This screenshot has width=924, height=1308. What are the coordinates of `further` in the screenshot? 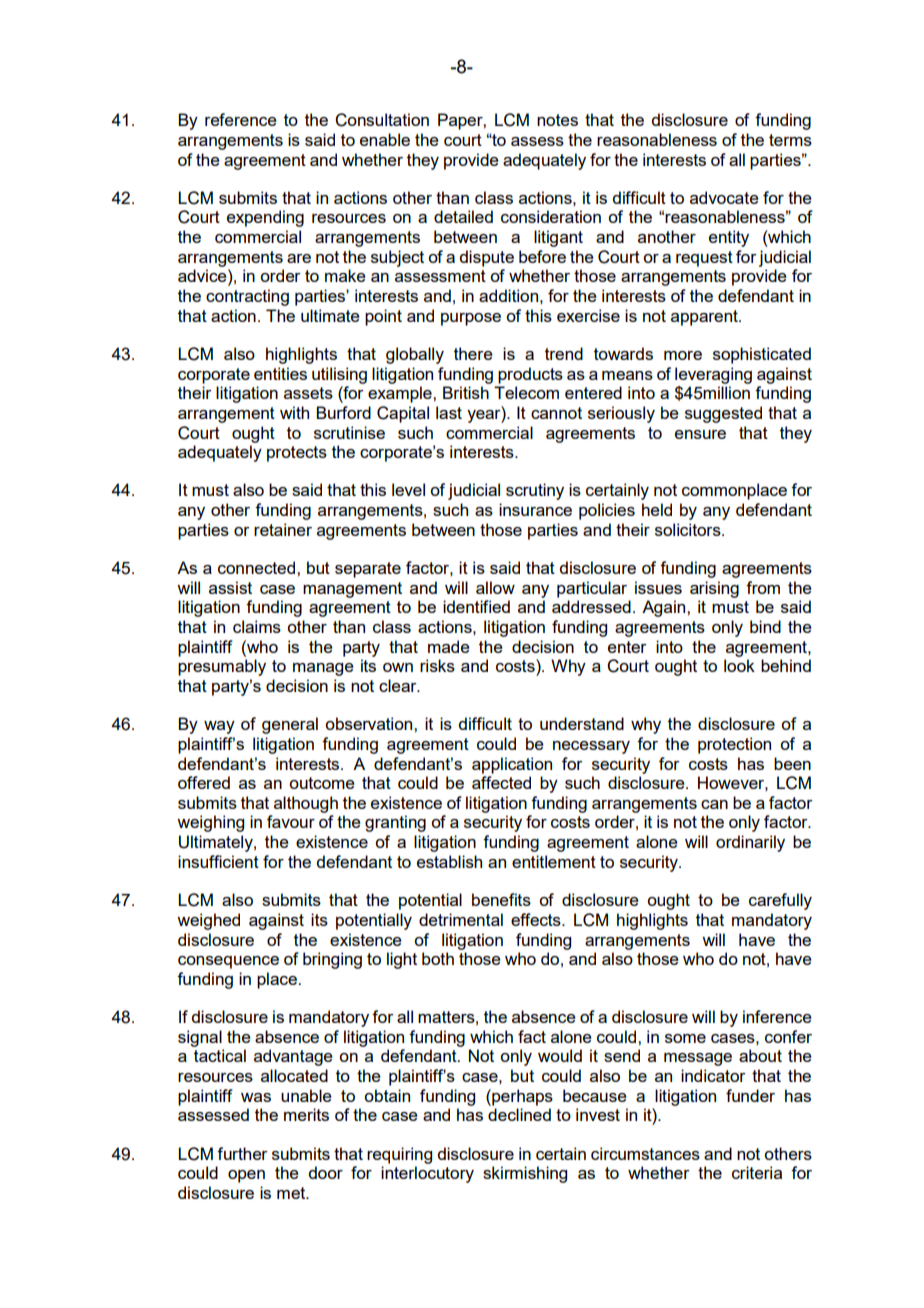 It's located at (242, 1153).
